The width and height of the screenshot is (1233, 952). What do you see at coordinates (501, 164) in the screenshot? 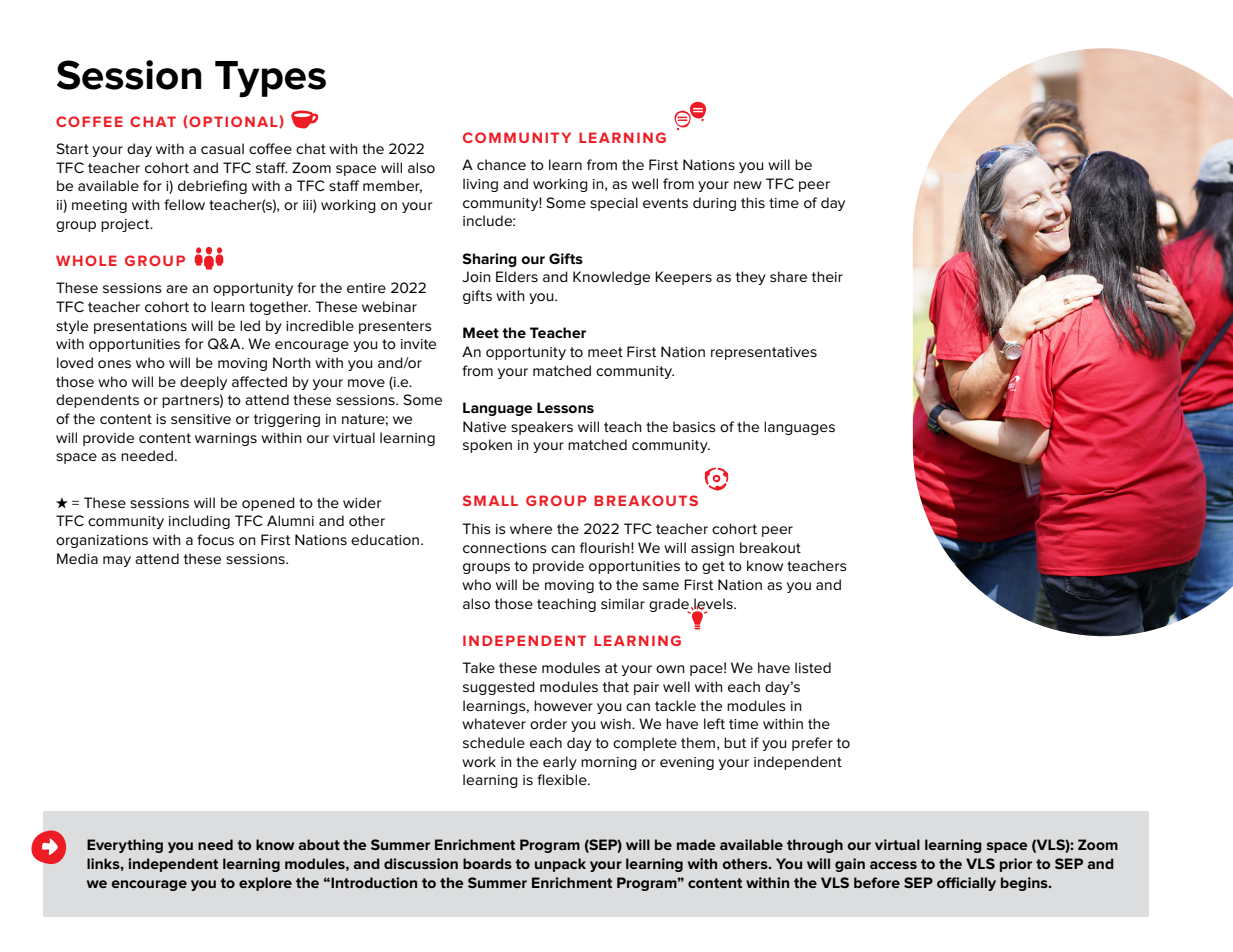
I see `chance` at bounding box center [501, 164].
